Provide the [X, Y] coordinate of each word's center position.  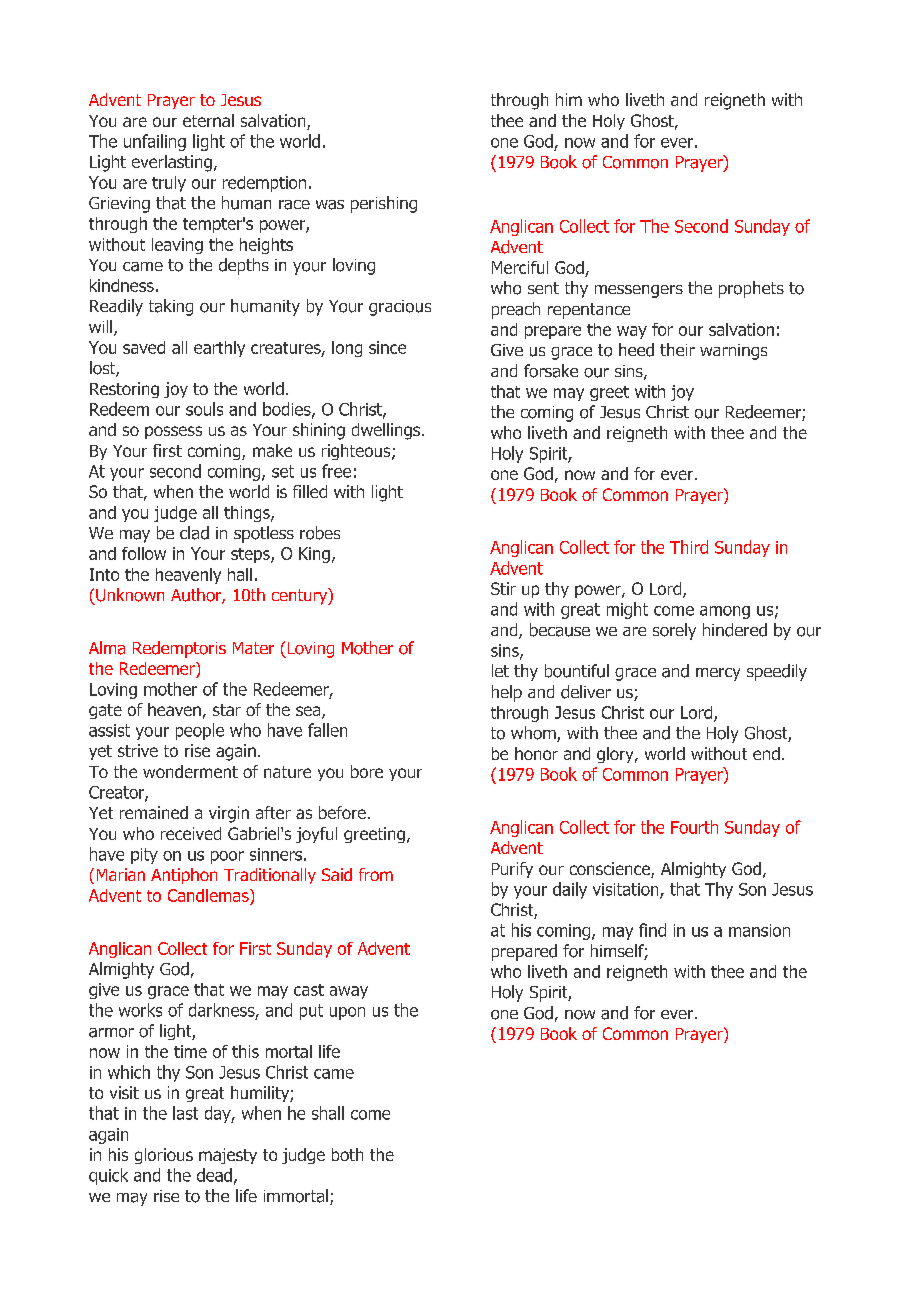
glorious [164, 1156]
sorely [674, 631]
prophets [751, 289]
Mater [253, 648]
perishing [384, 204]
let [500, 670]
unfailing [155, 142]
